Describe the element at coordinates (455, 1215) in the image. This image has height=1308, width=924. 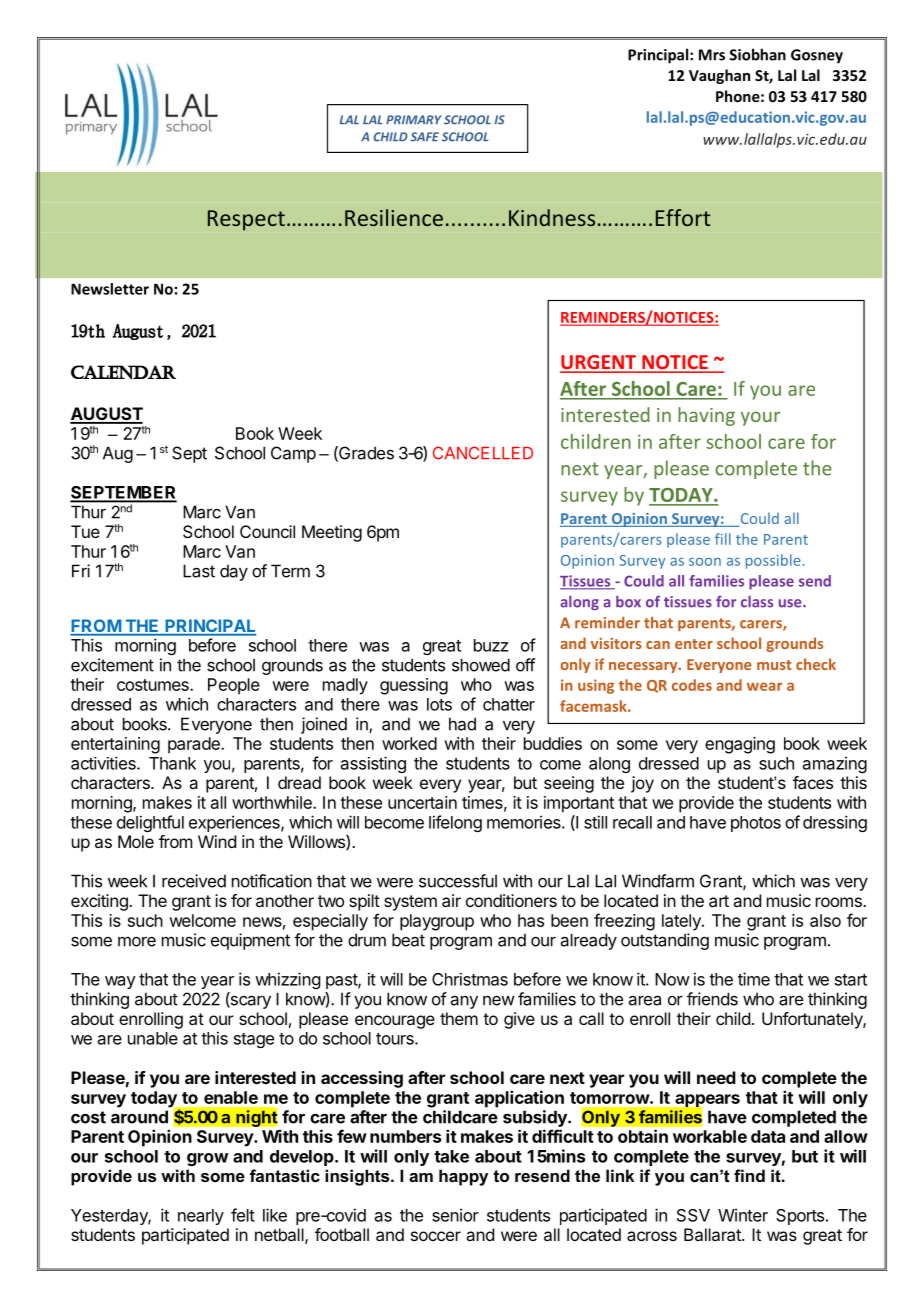
I see `senior` at that location.
